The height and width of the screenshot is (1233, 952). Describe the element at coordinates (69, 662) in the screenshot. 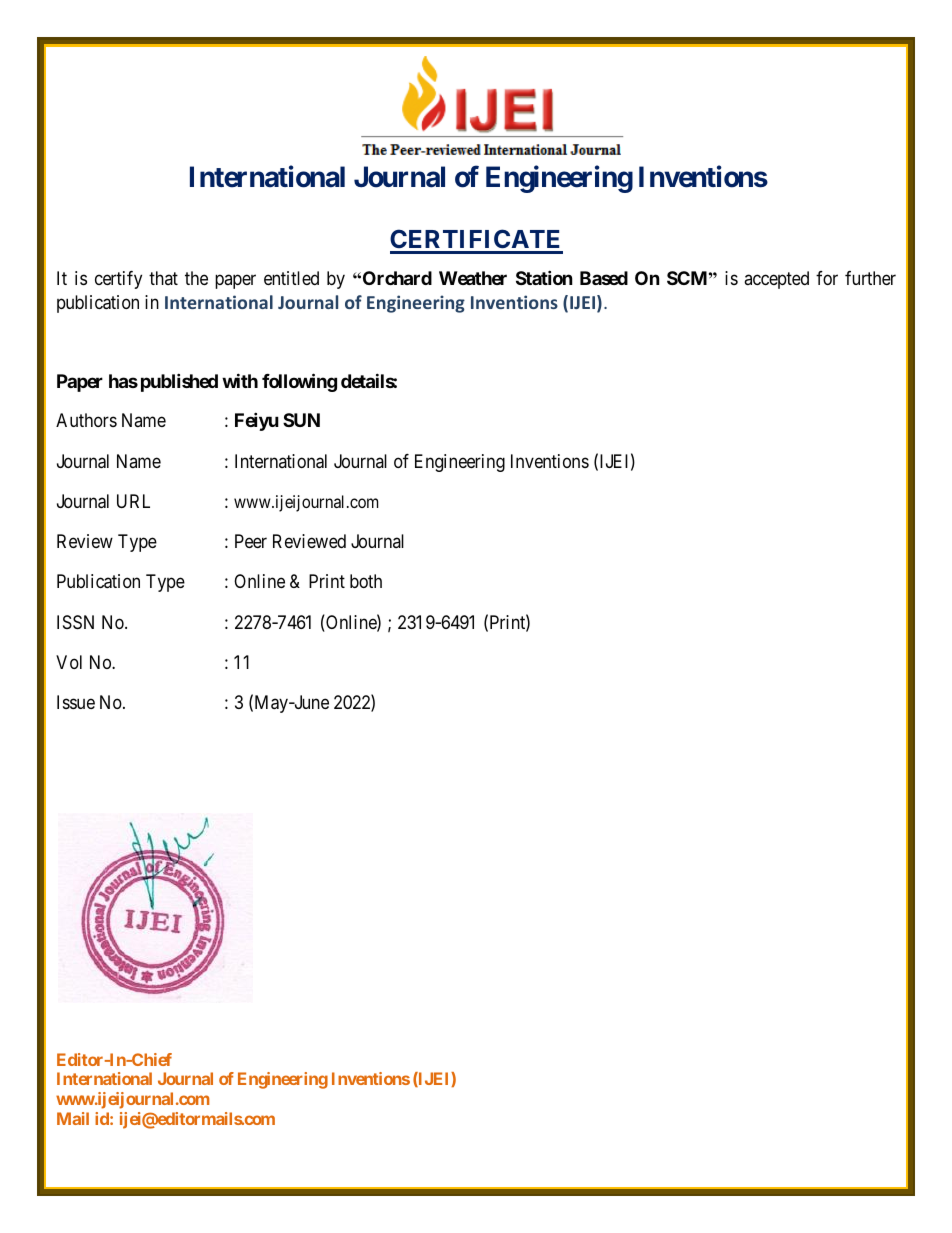

I see `Vol` at that location.
